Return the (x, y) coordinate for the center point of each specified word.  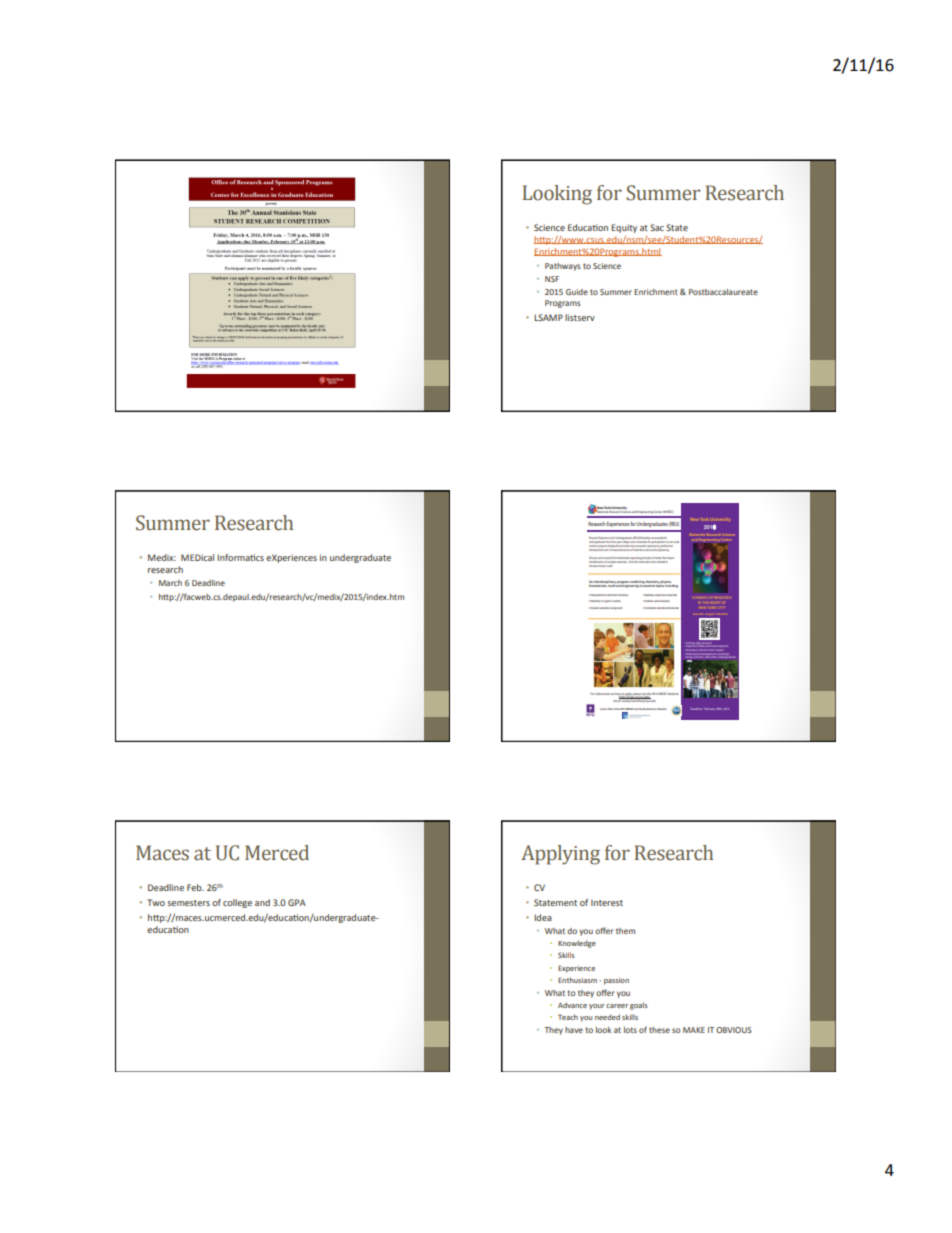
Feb (195, 887)
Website (673, 694)
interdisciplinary (605, 583)
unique (633, 546)
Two (156, 902)
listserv (580, 317)
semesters (188, 903)
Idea (543, 917)
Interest (607, 903)
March (170, 583)
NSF (552, 279)
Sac (657, 227)
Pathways (563, 267)
